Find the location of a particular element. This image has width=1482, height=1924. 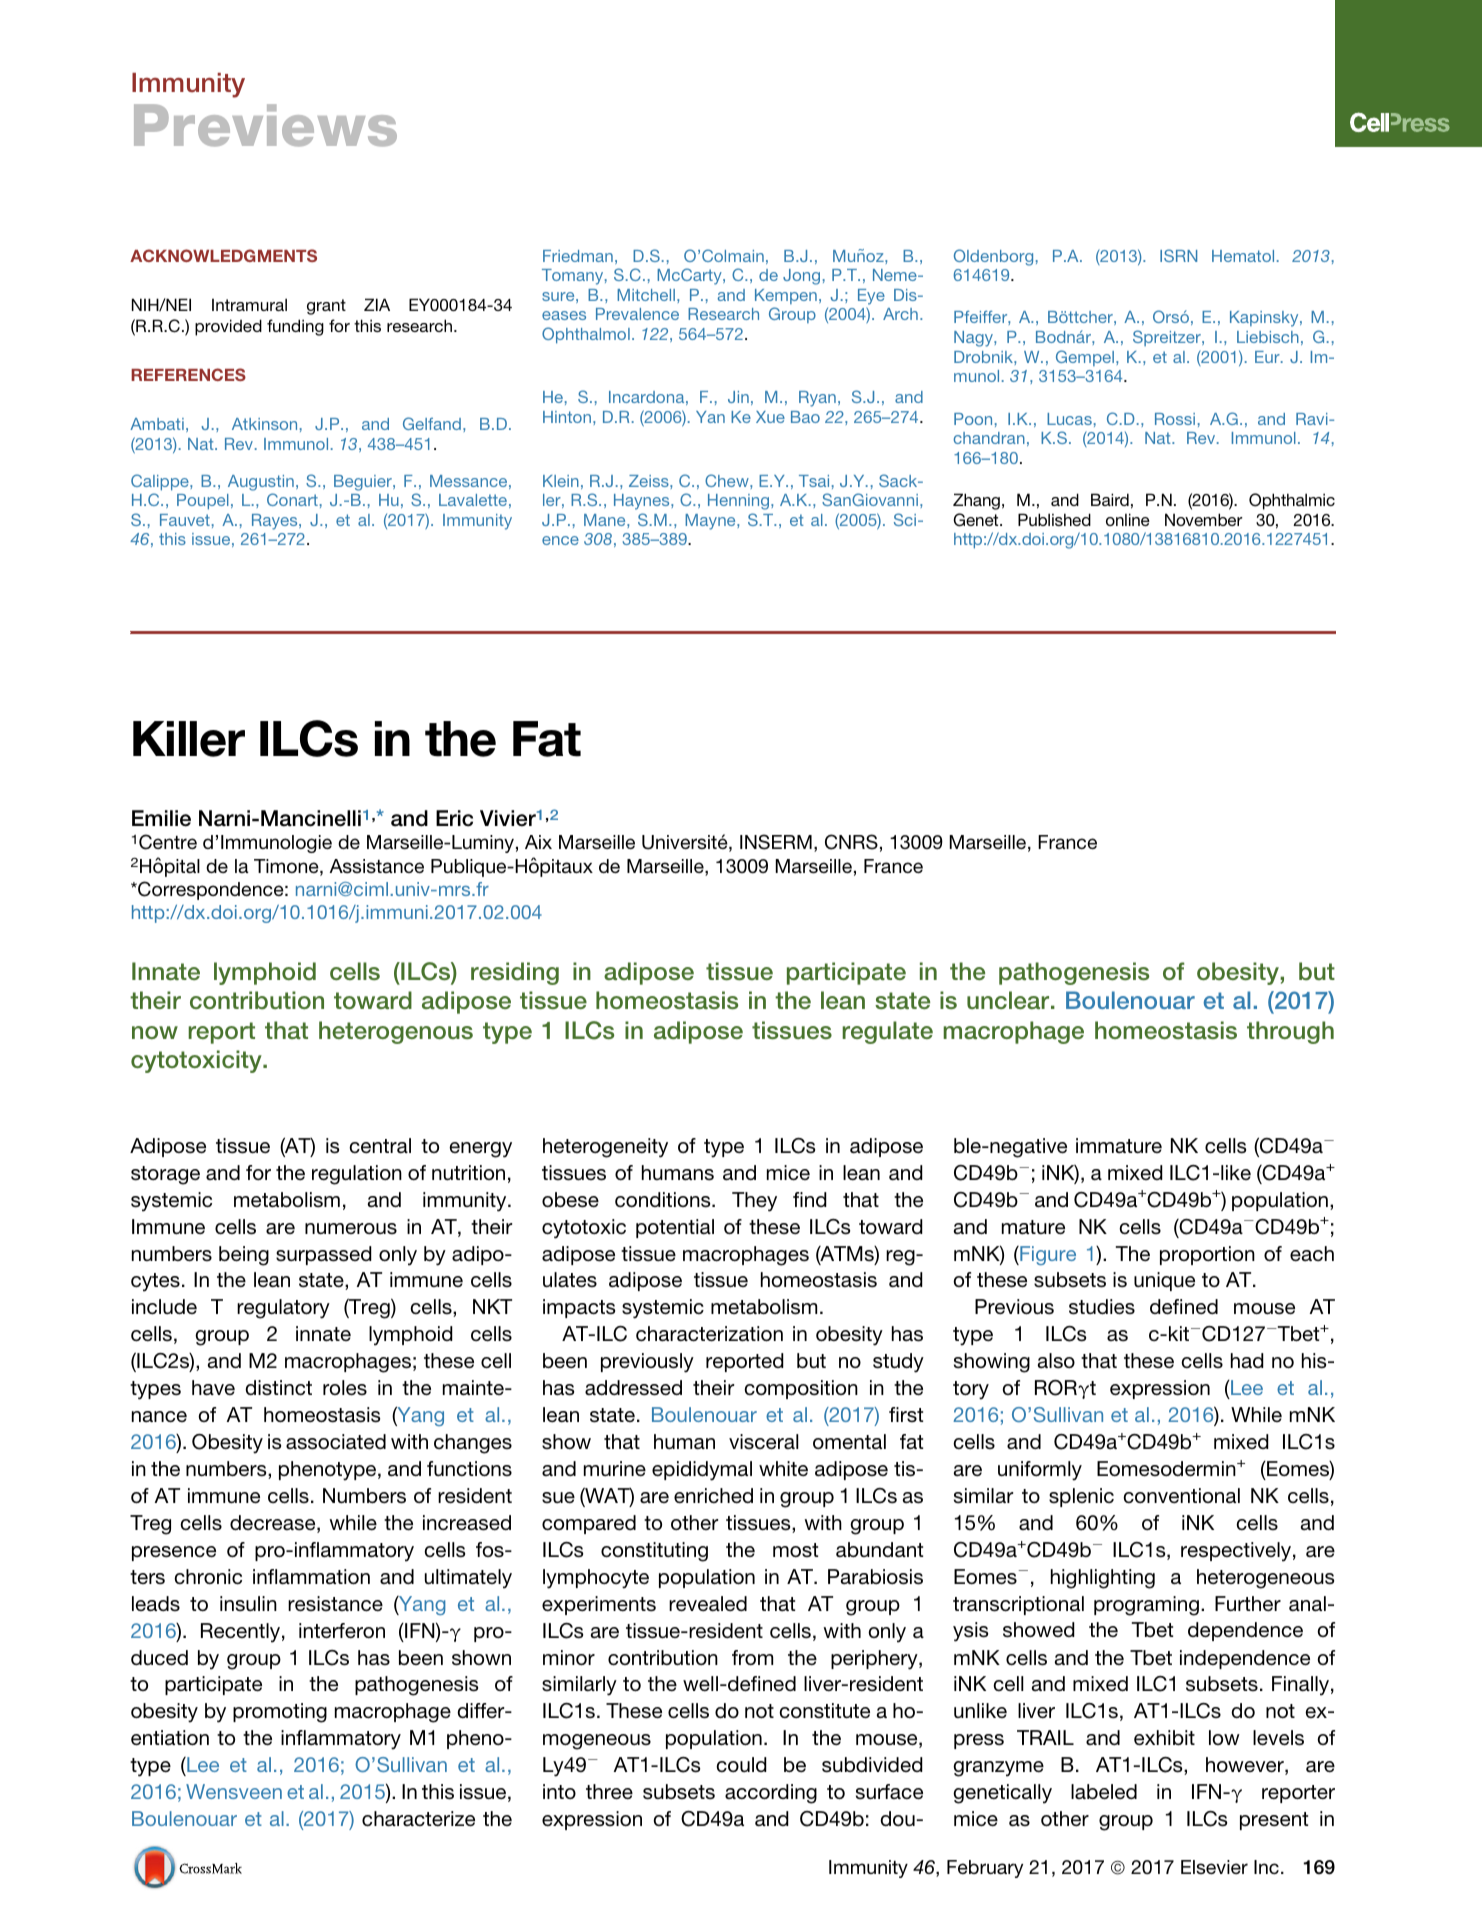

Previews is located at coordinates (265, 125).
